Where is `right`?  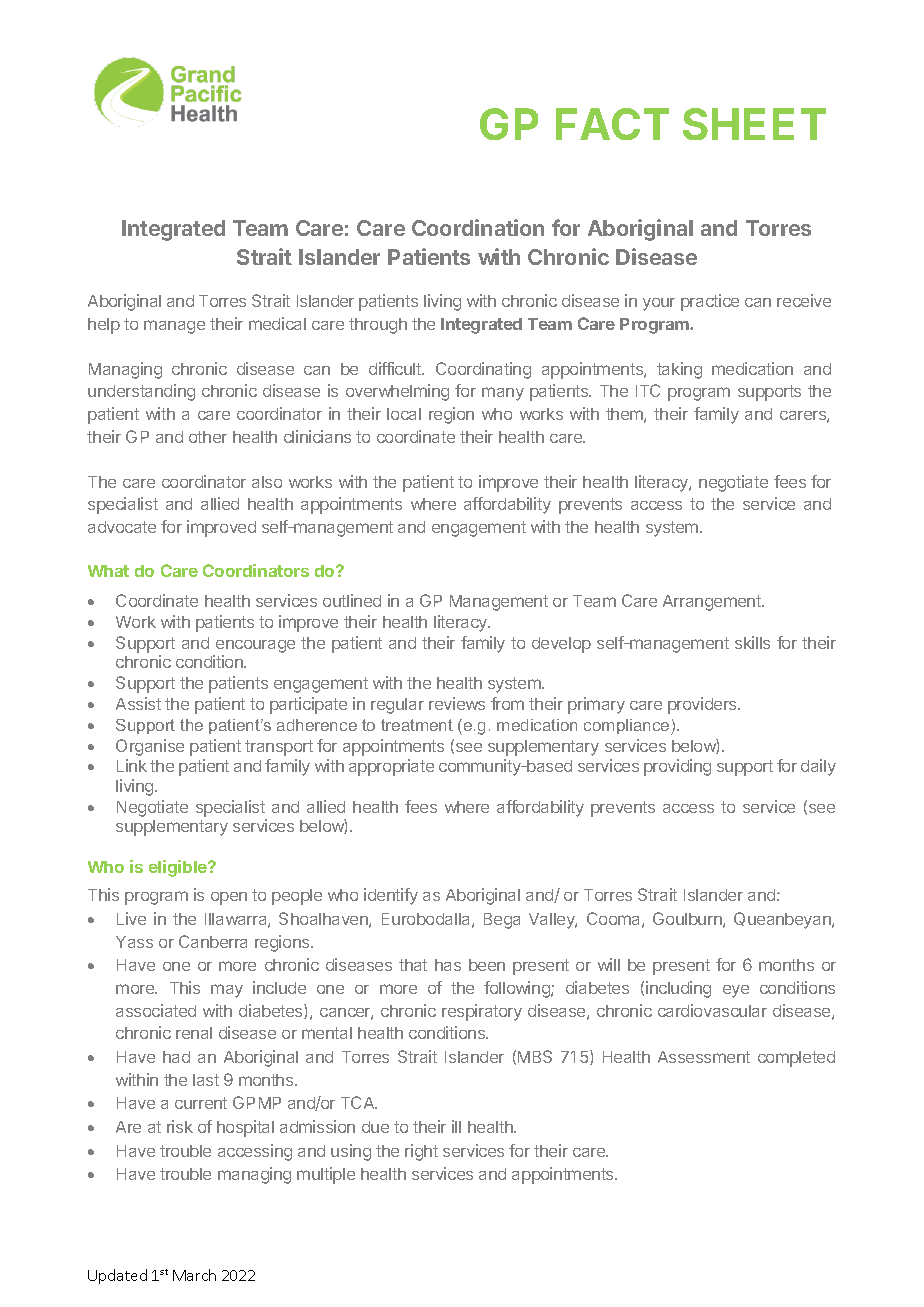
right is located at coordinates (421, 1152).
